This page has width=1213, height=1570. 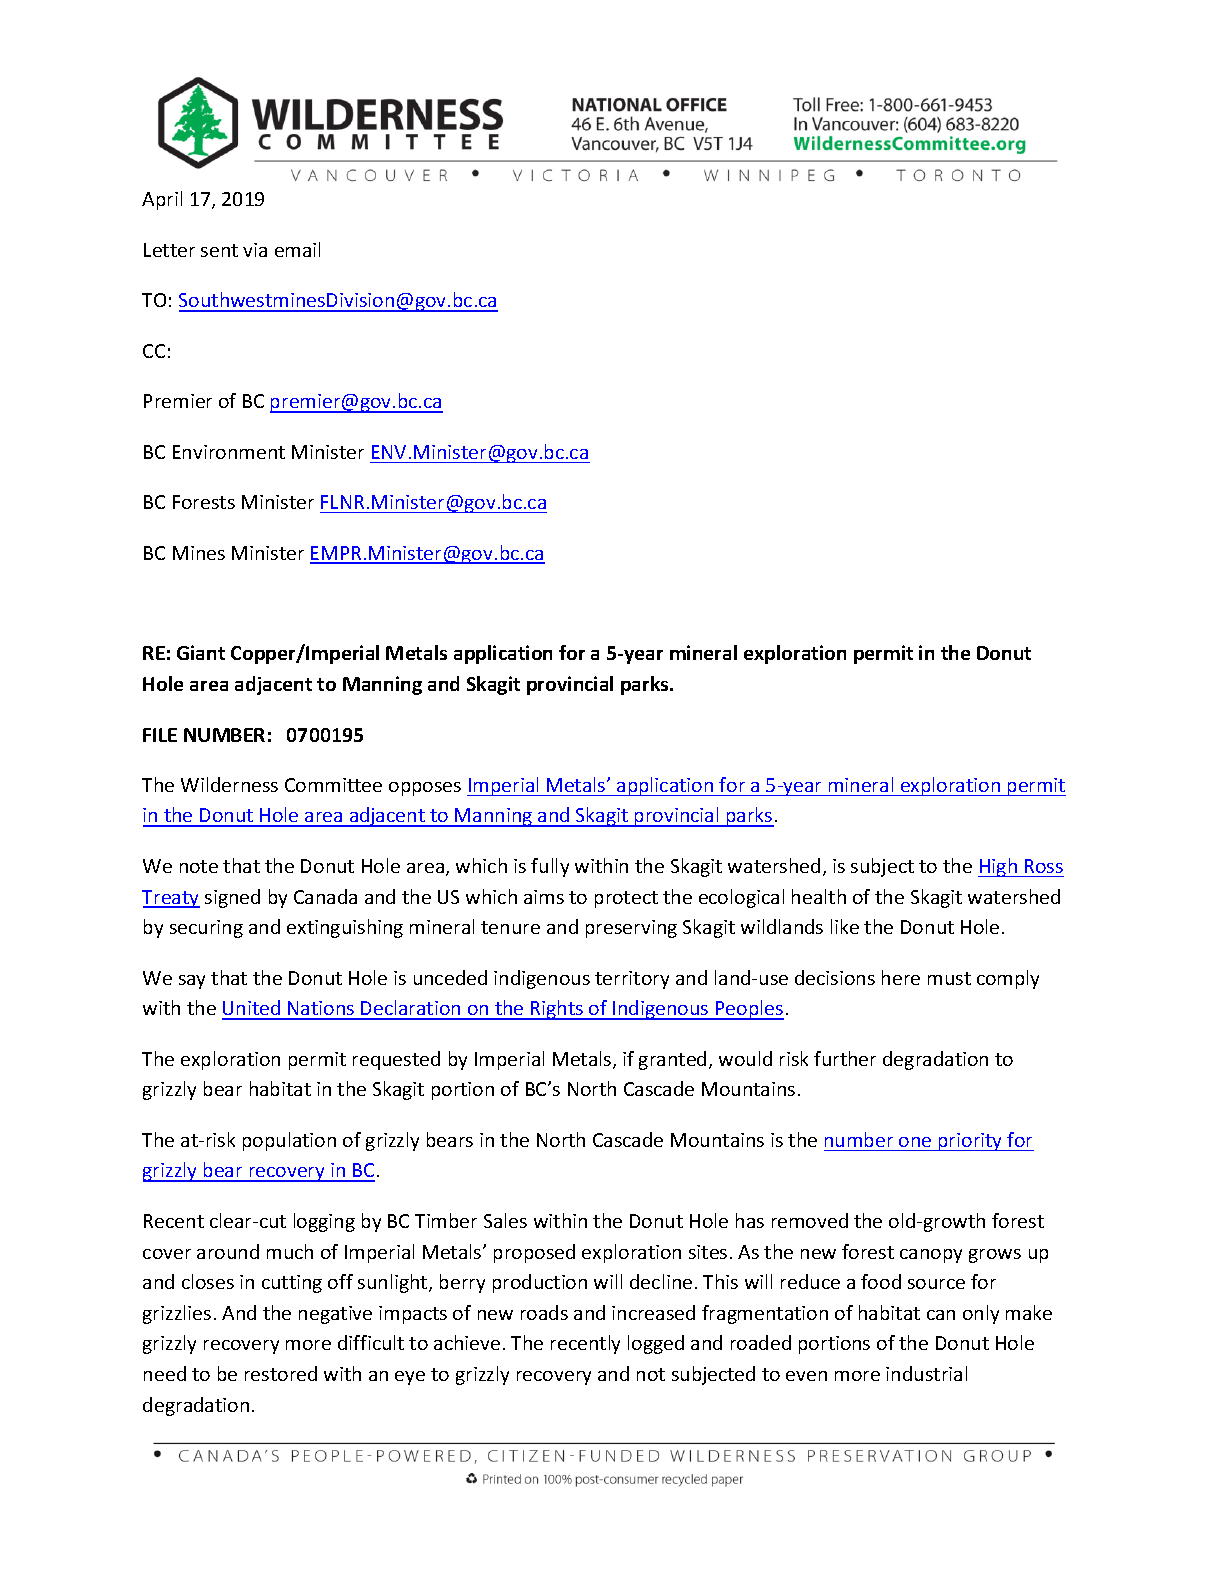 What do you see at coordinates (550, 867) in the page?
I see `fully` at bounding box center [550, 867].
